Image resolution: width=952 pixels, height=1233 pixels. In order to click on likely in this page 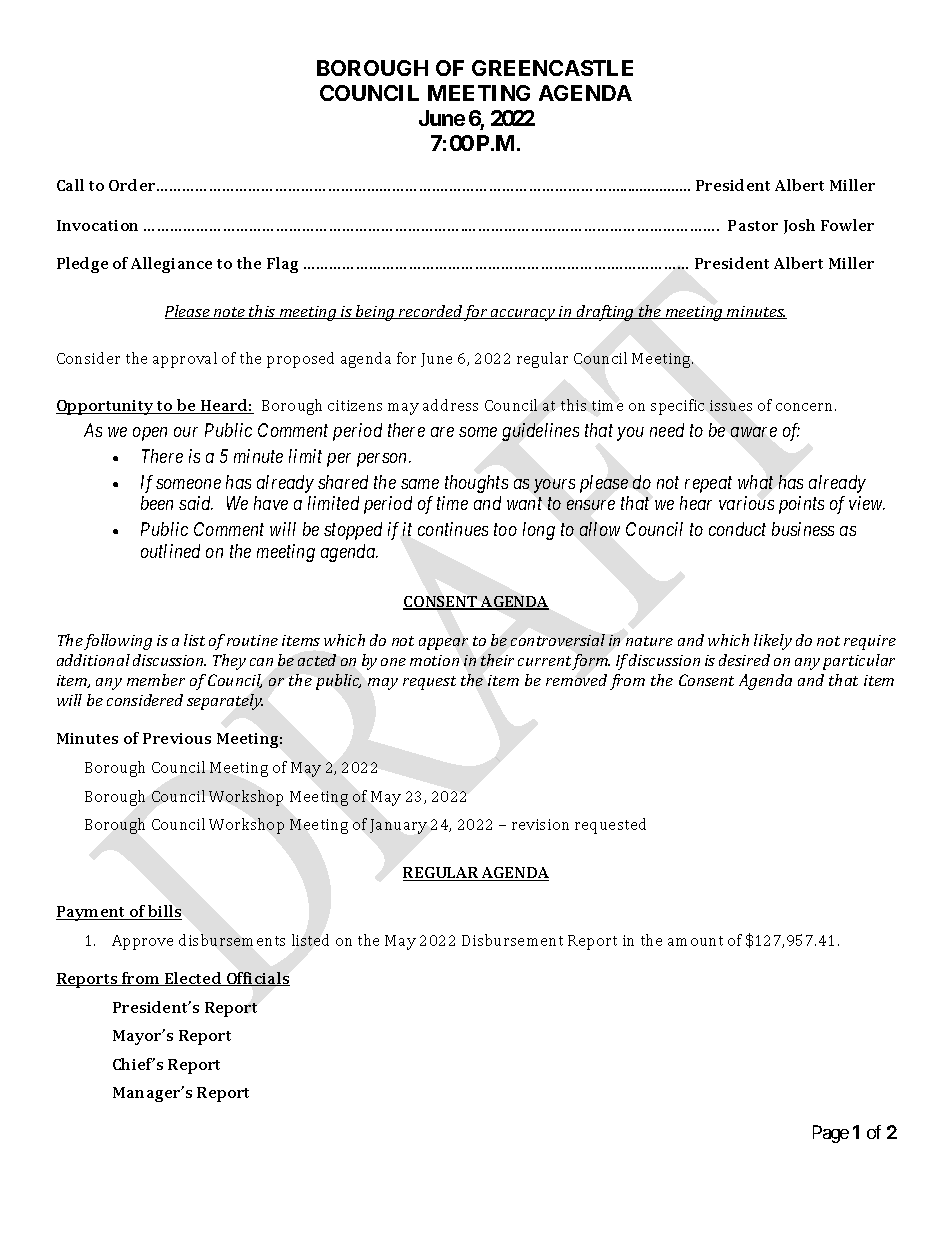, I will do `click(773, 642)`.
